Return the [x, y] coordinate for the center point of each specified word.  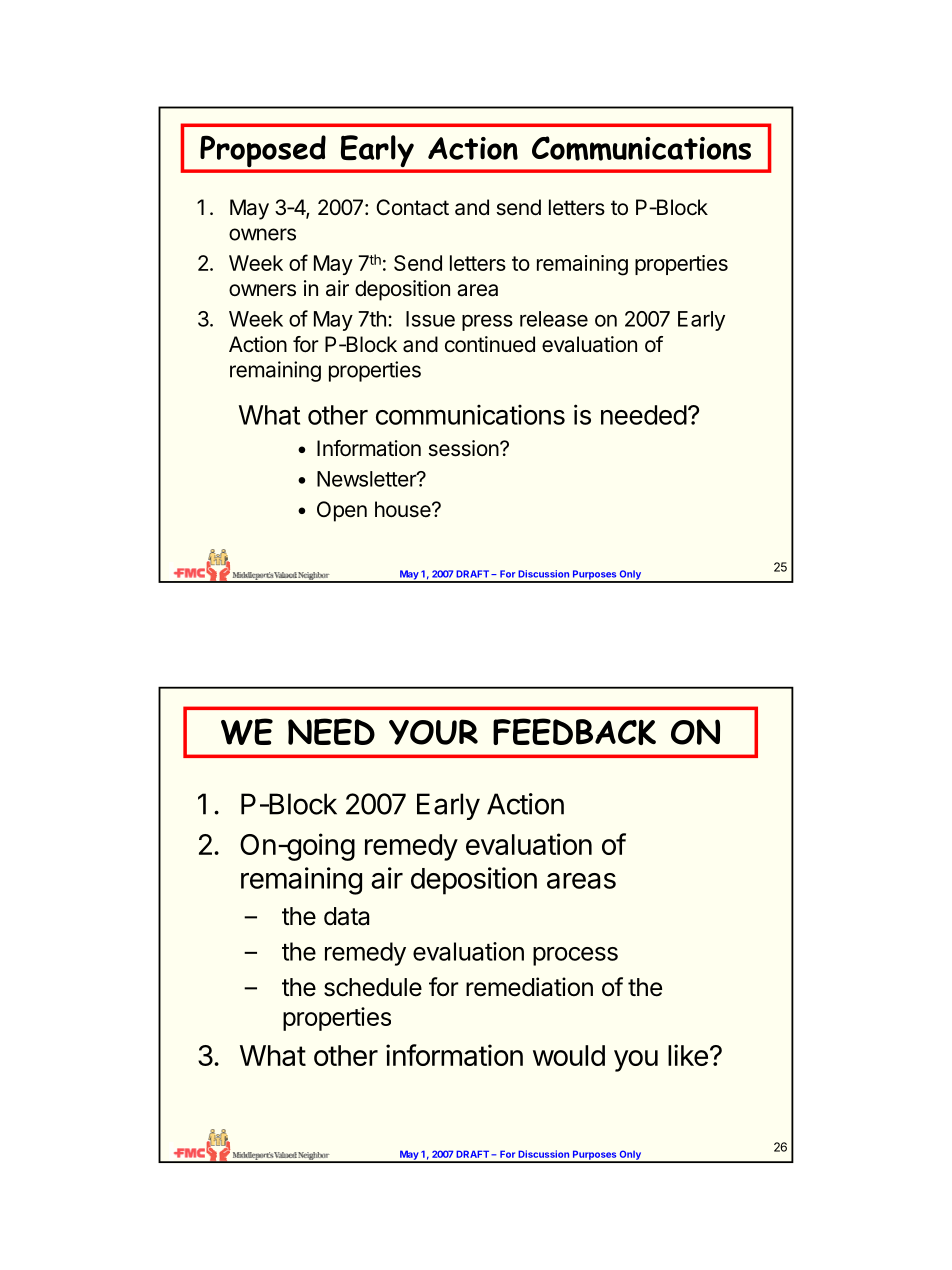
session [463, 448]
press [487, 322]
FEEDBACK [574, 731]
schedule [373, 987]
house [404, 509]
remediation [529, 987]
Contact [412, 207]
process [575, 956]
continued [490, 344]
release [554, 319]
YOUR [433, 732]
